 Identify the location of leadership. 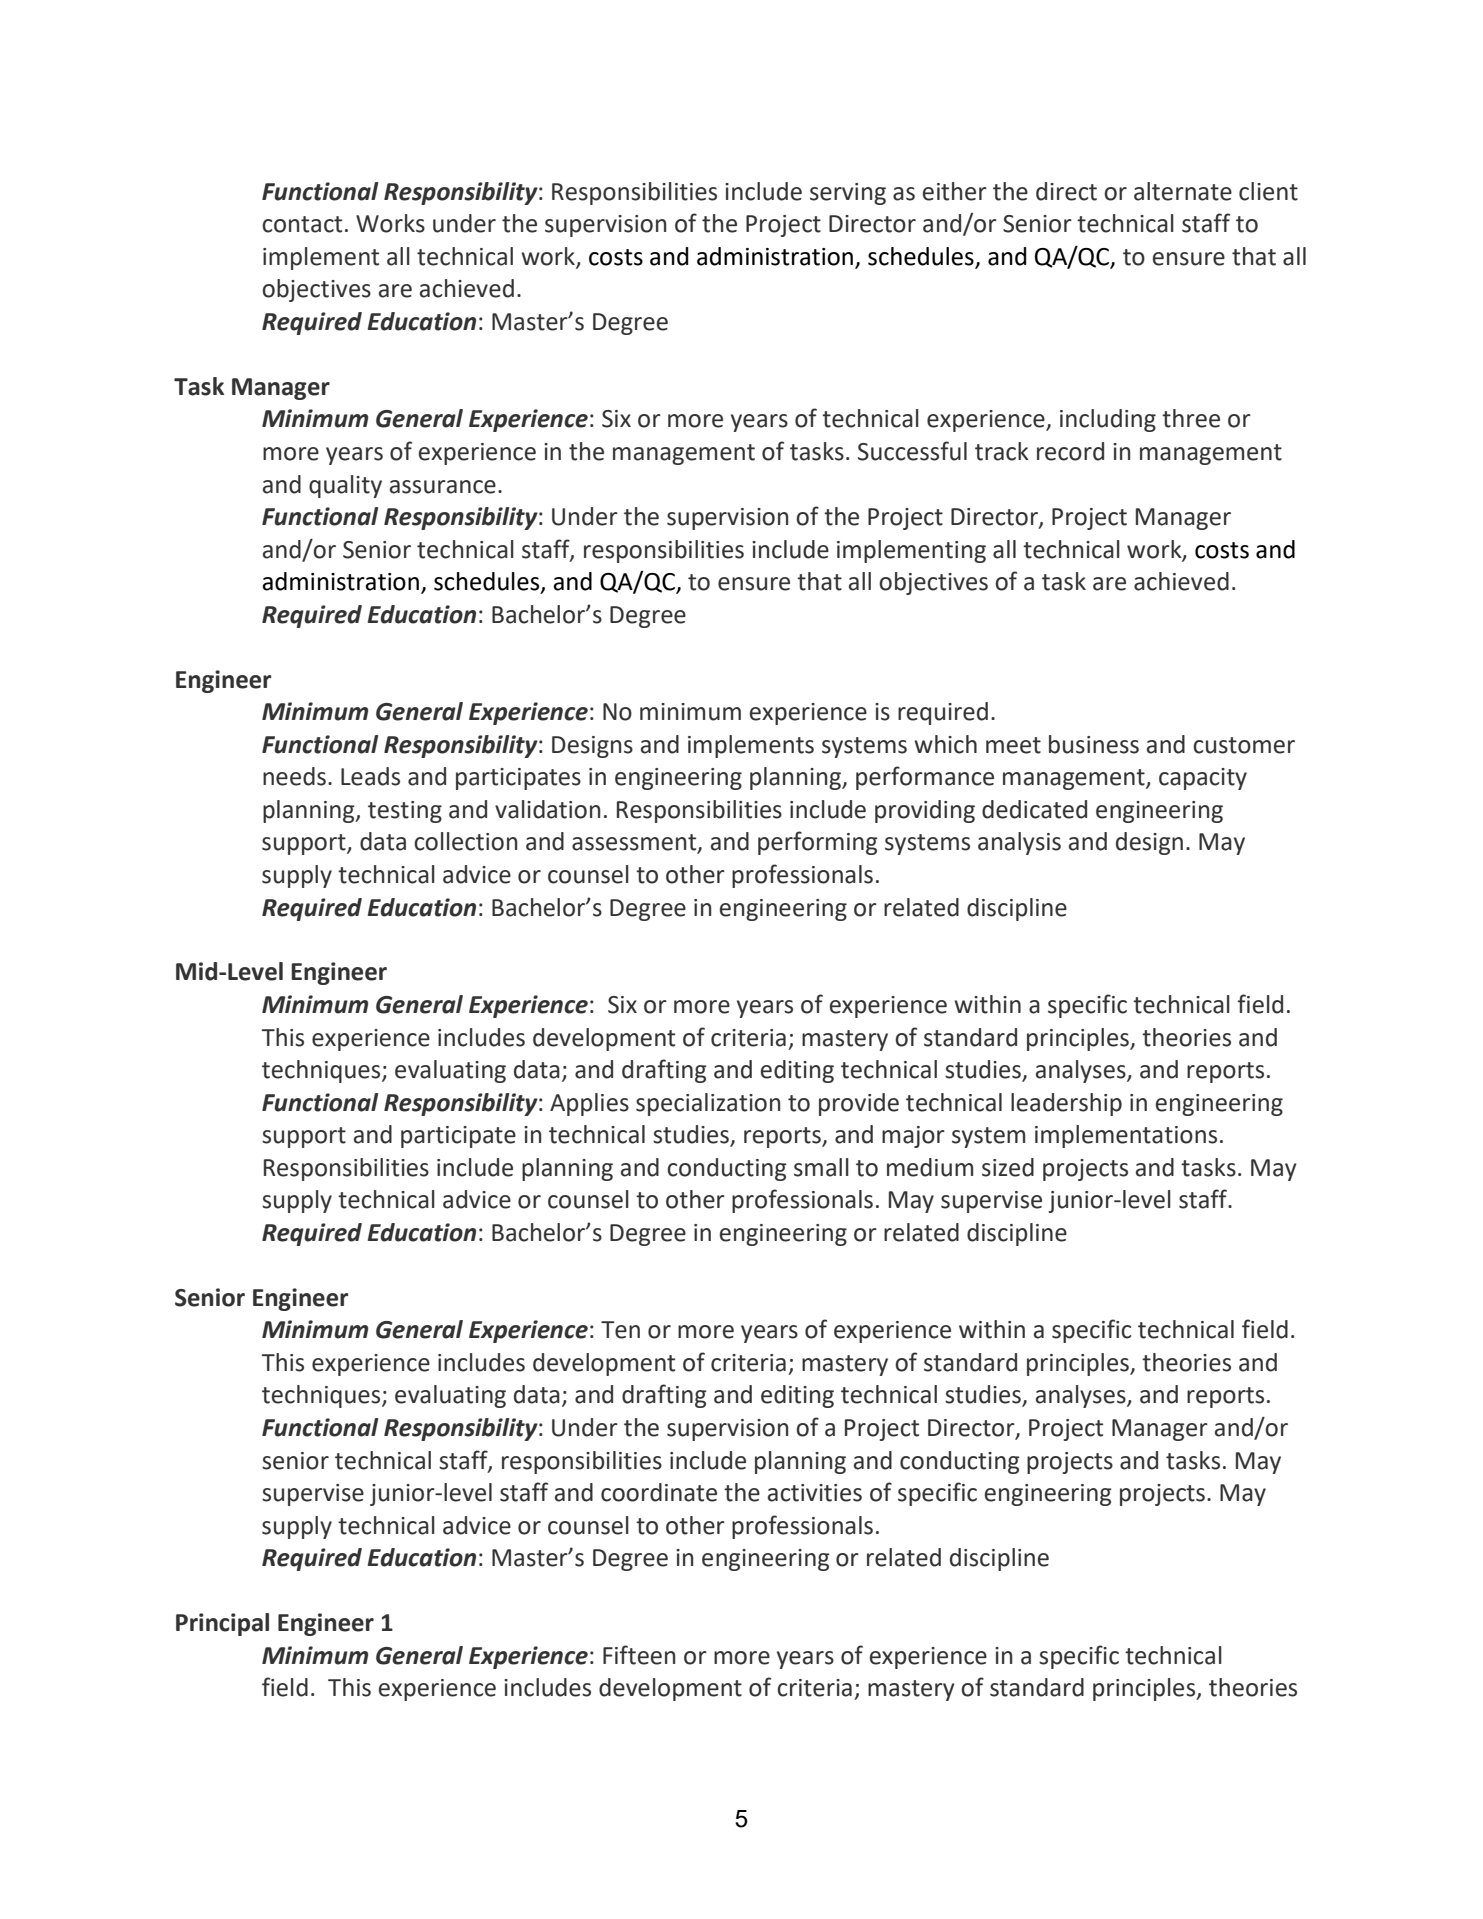
(1066, 1104).
